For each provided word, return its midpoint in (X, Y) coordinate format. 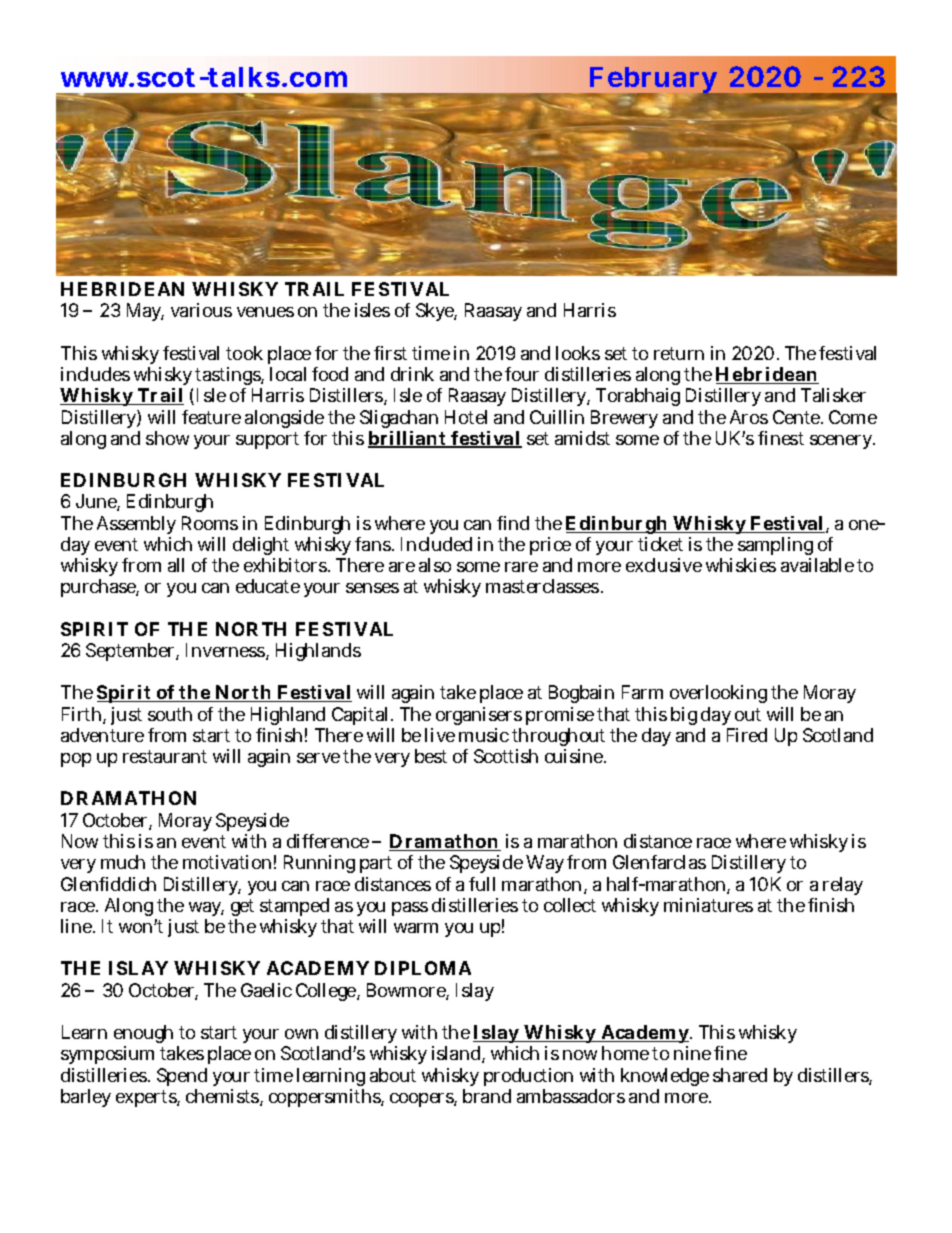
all (176, 565)
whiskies (741, 565)
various (201, 310)
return (679, 353)
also (435, 565)
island (456, 1053)
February (653, 82)
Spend (182, 1077)
